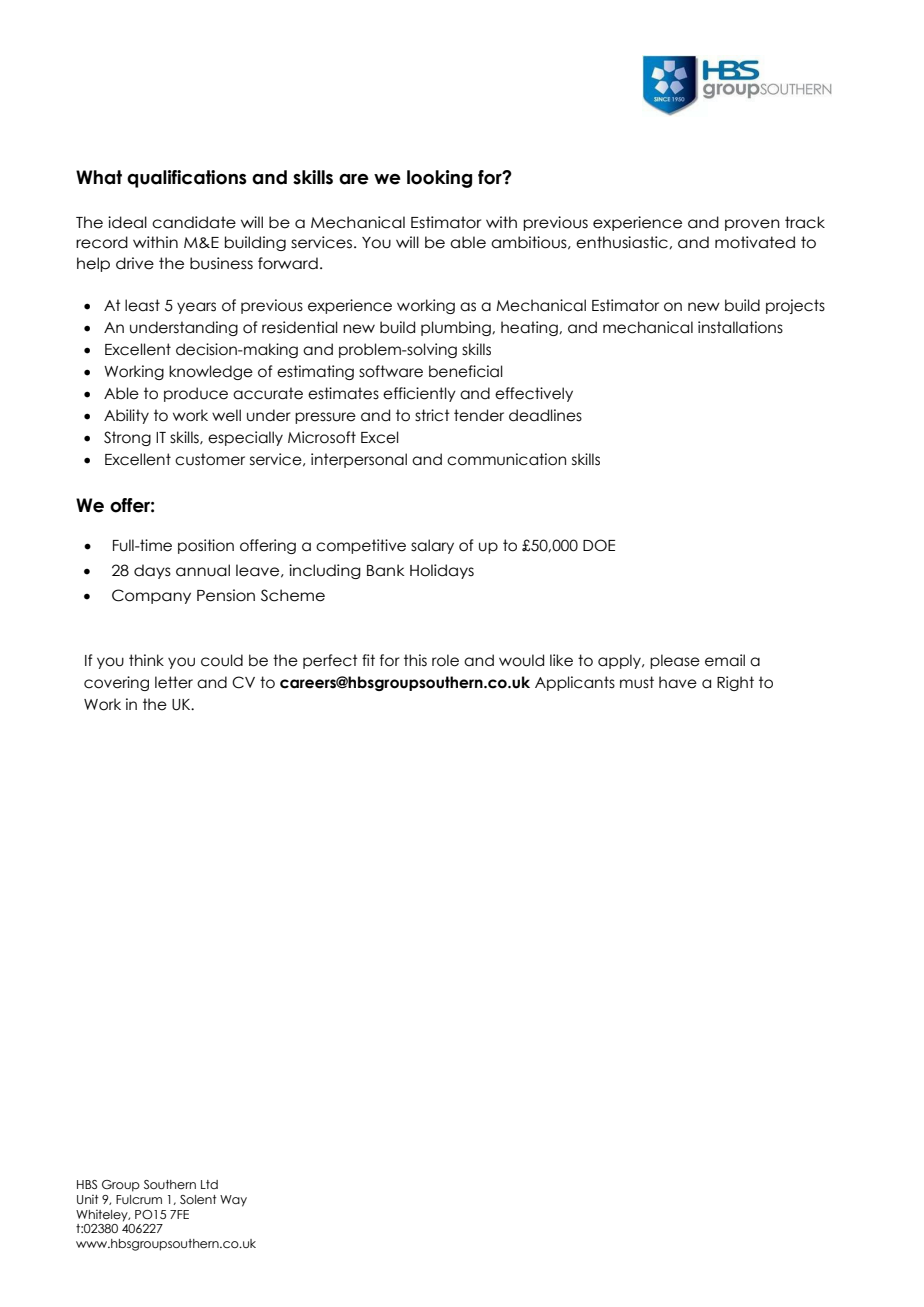 Image resolution: width=924 pixels, height=1307 pixels. Describe the element at coordinates (174, 682) in the page. I see `letter` at that location.
